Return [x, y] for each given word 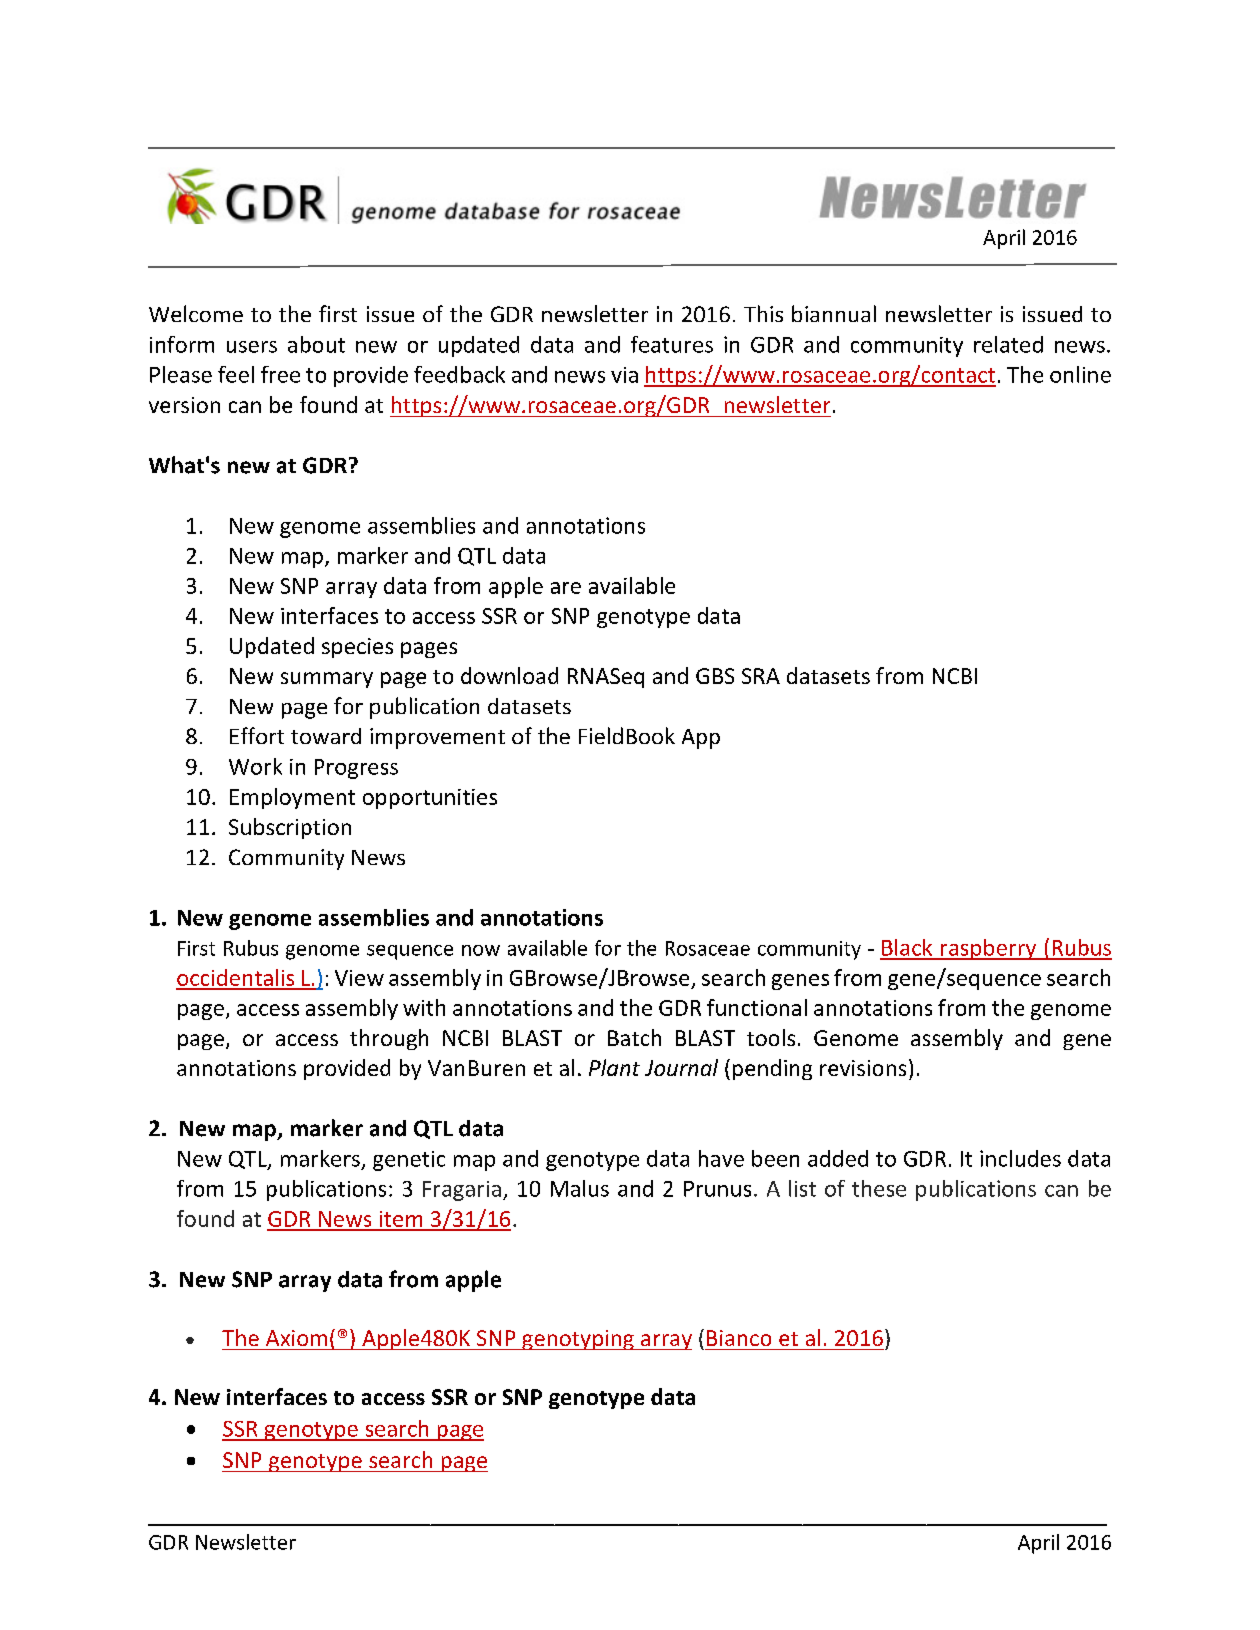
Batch [634, 1037]
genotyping [578, 1340]
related [1008, 344]
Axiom [296, 1338]
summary [327, 680]
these [879, 1188]
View [359, 978]
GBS [715, 676]
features [672, 344]
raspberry [989, 949]
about [316, 344]
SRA [761, 676]
